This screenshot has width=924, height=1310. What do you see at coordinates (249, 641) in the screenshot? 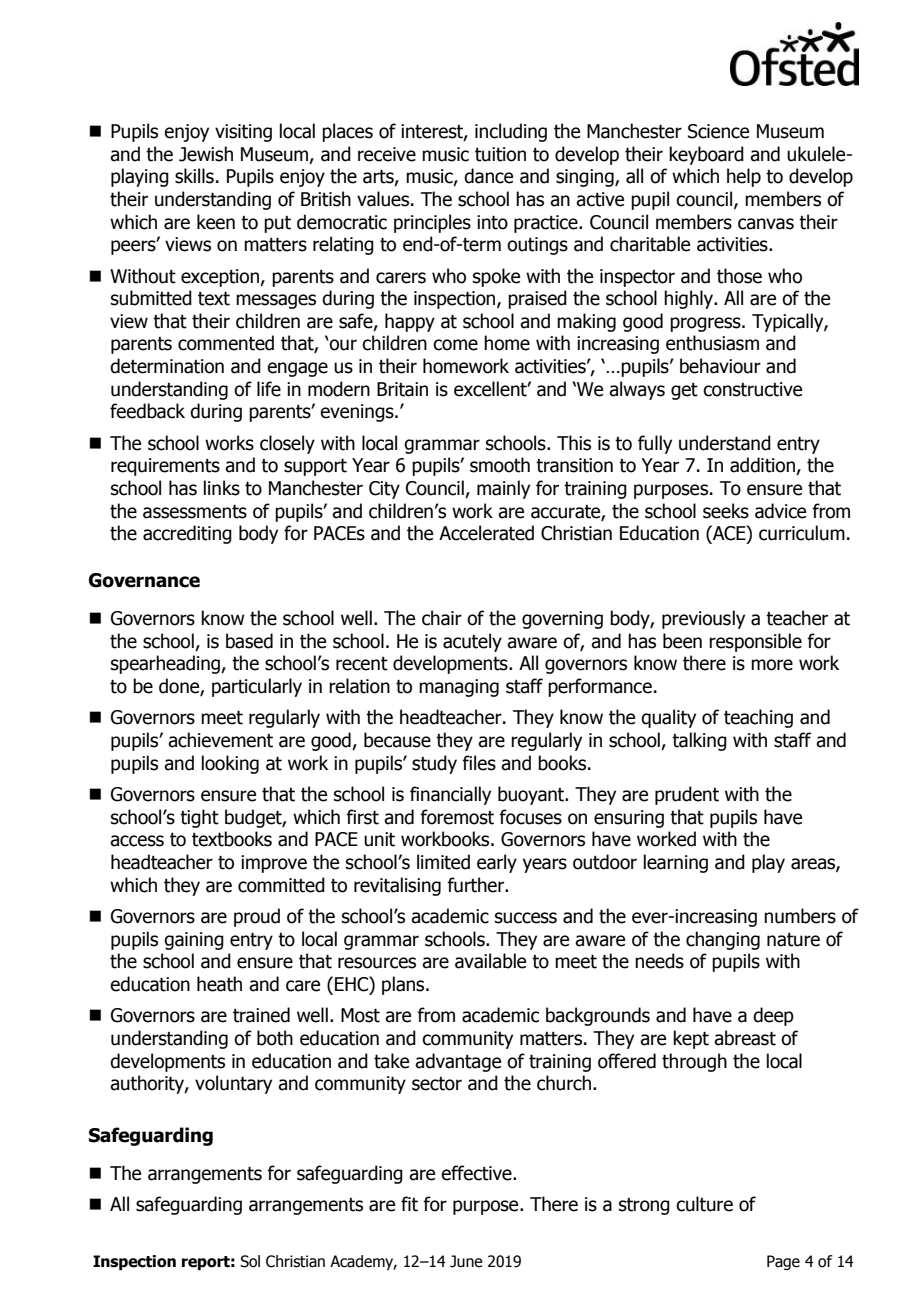
I see `based` at bounding box center [249, 641].
